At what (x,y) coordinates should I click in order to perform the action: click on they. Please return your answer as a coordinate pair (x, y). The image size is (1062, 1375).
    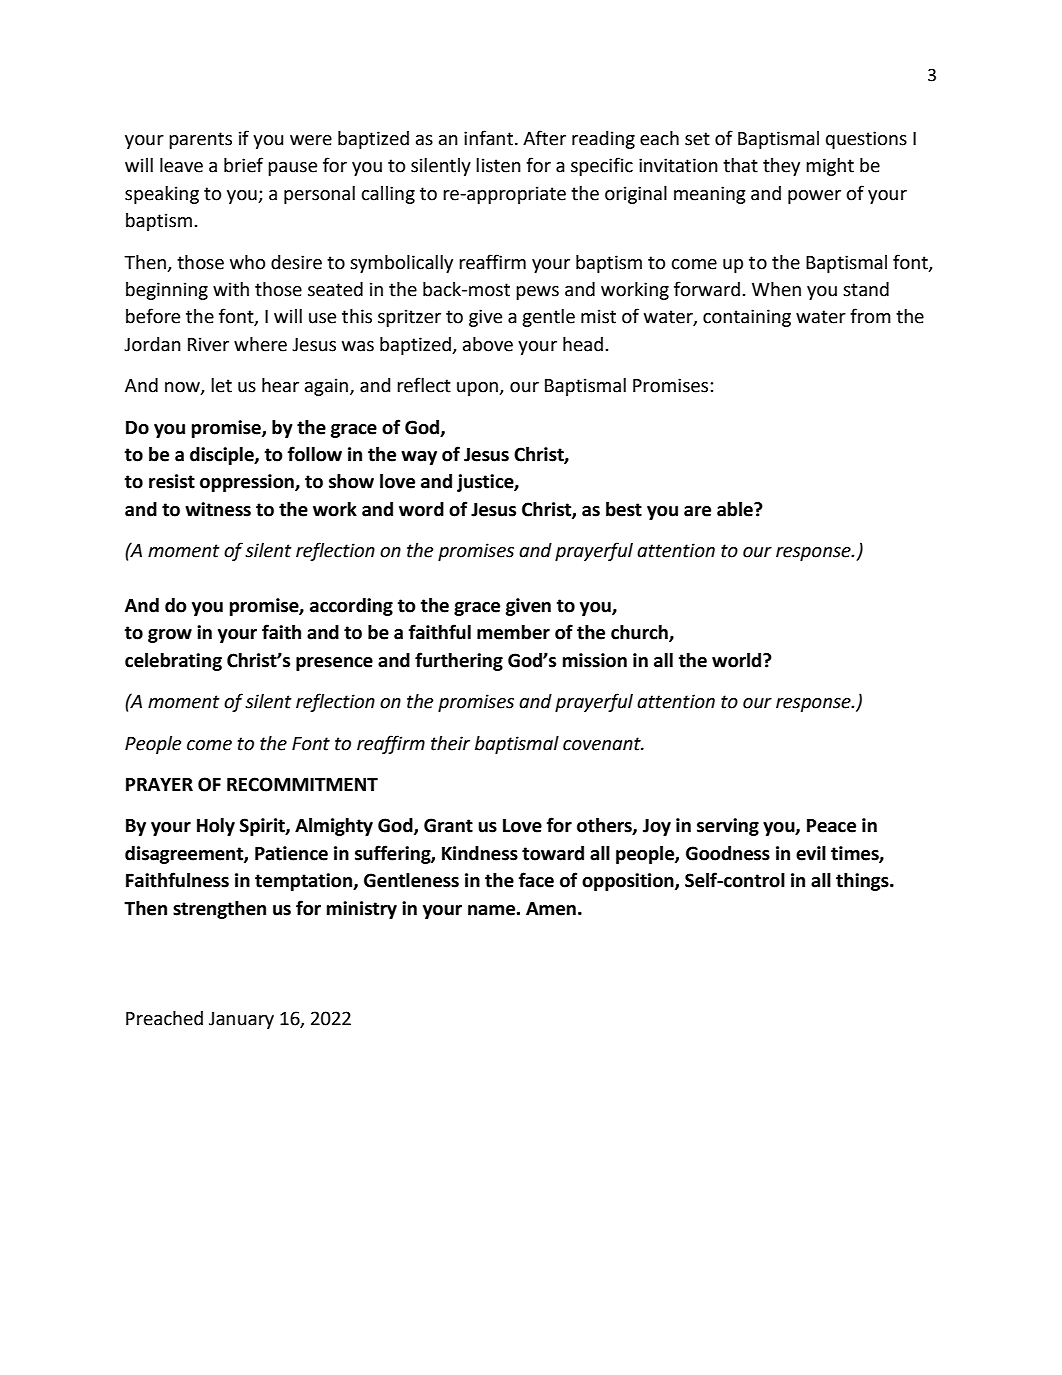
    Looking at the image, I should click on (781, 167).
